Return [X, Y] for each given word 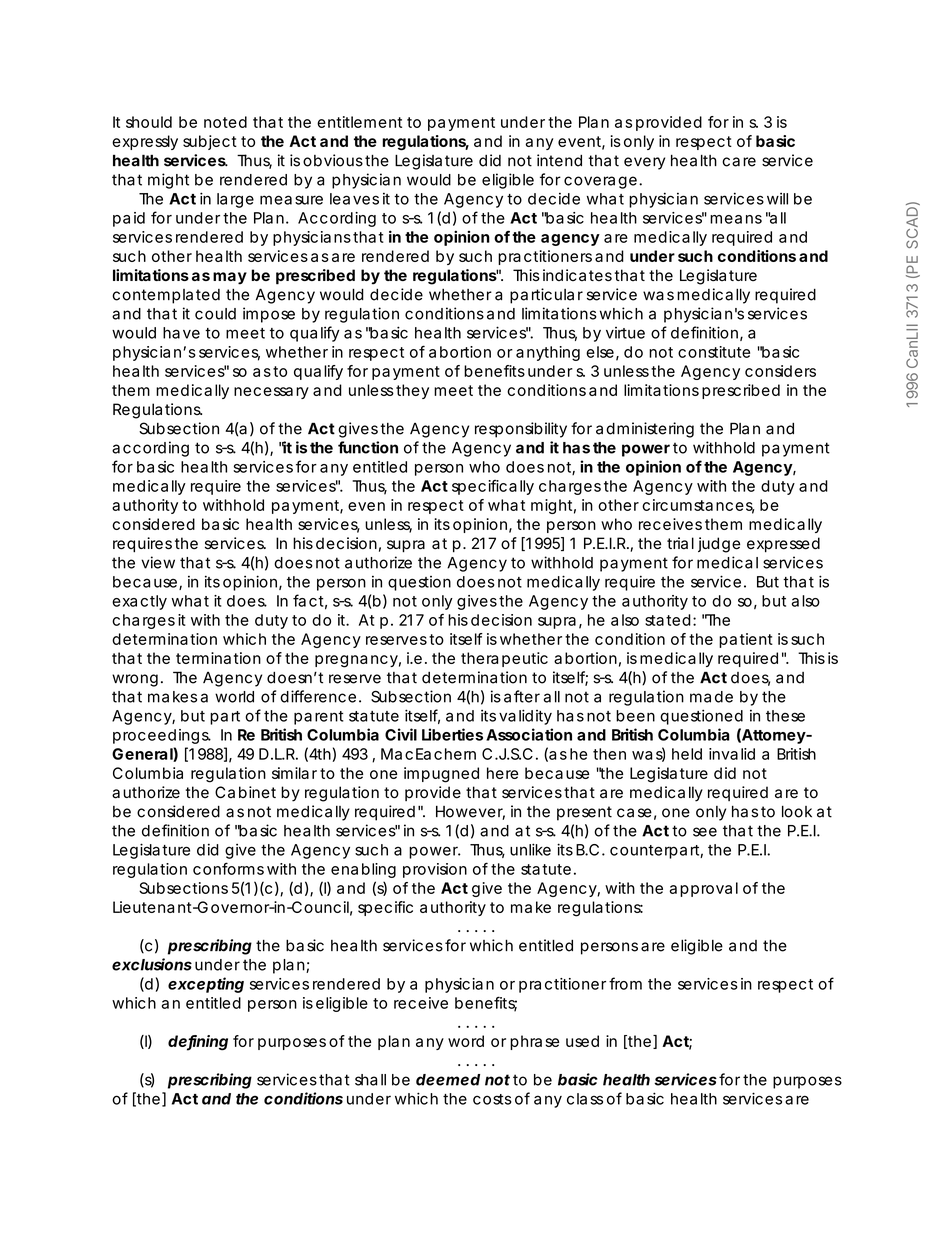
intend [559, 160]
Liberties [452, 734]
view [158, 562]
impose [269, 315]
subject [210, 142]
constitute [714, 352]
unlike [530, 849]
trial [680, 543]
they [412, 391]
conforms [228, 868]
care [739, 162]
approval [704, 889]
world [234, 697]
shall [370, 1080]
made [711, 697]
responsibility [521, 430]
